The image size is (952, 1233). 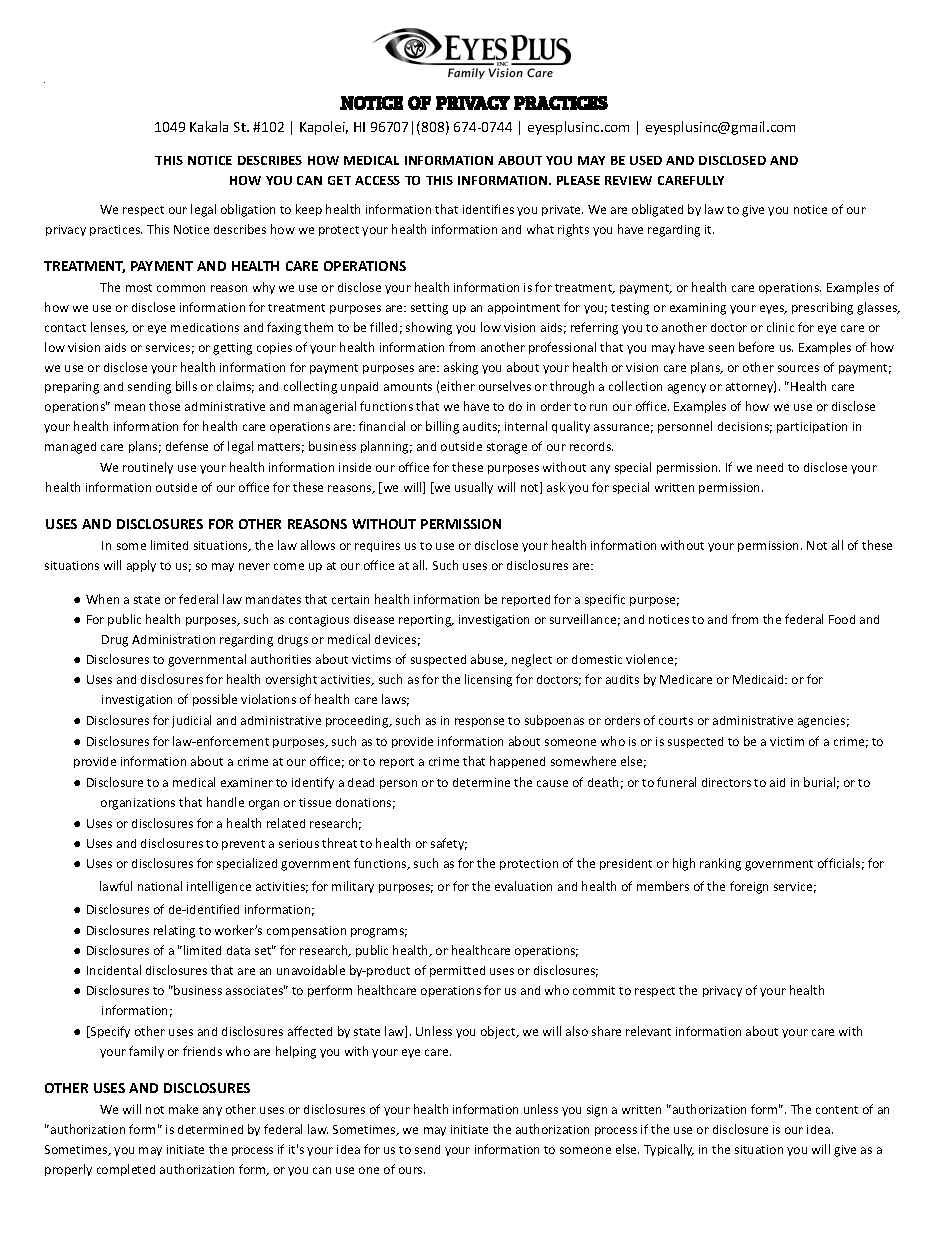 I want to click on routinely, so click(x=148, y=468).
